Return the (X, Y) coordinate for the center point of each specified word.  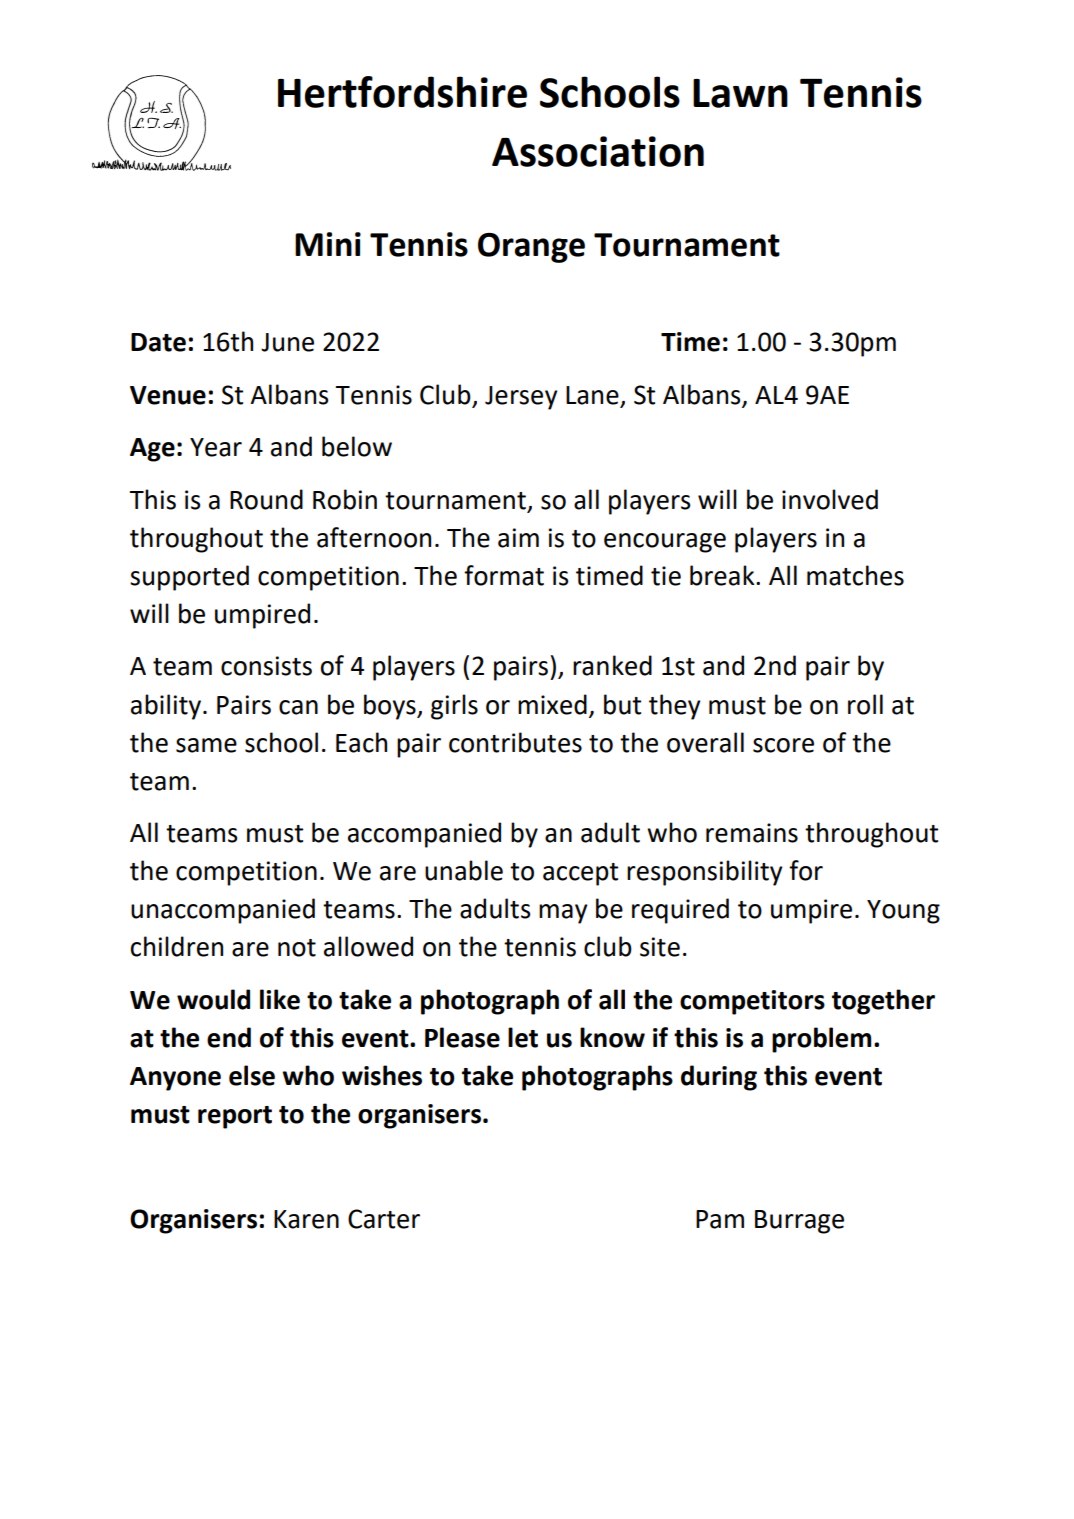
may (563, 914)
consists (266, 666)
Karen (306, 1219)
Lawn (740, 93)
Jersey (521, 398)
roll (865, 704)
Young (903, 912)
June (287, 342)
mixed (552, 704)
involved (830, 499)
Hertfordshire (402, 92)
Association (598, 151)
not (297, 948)
